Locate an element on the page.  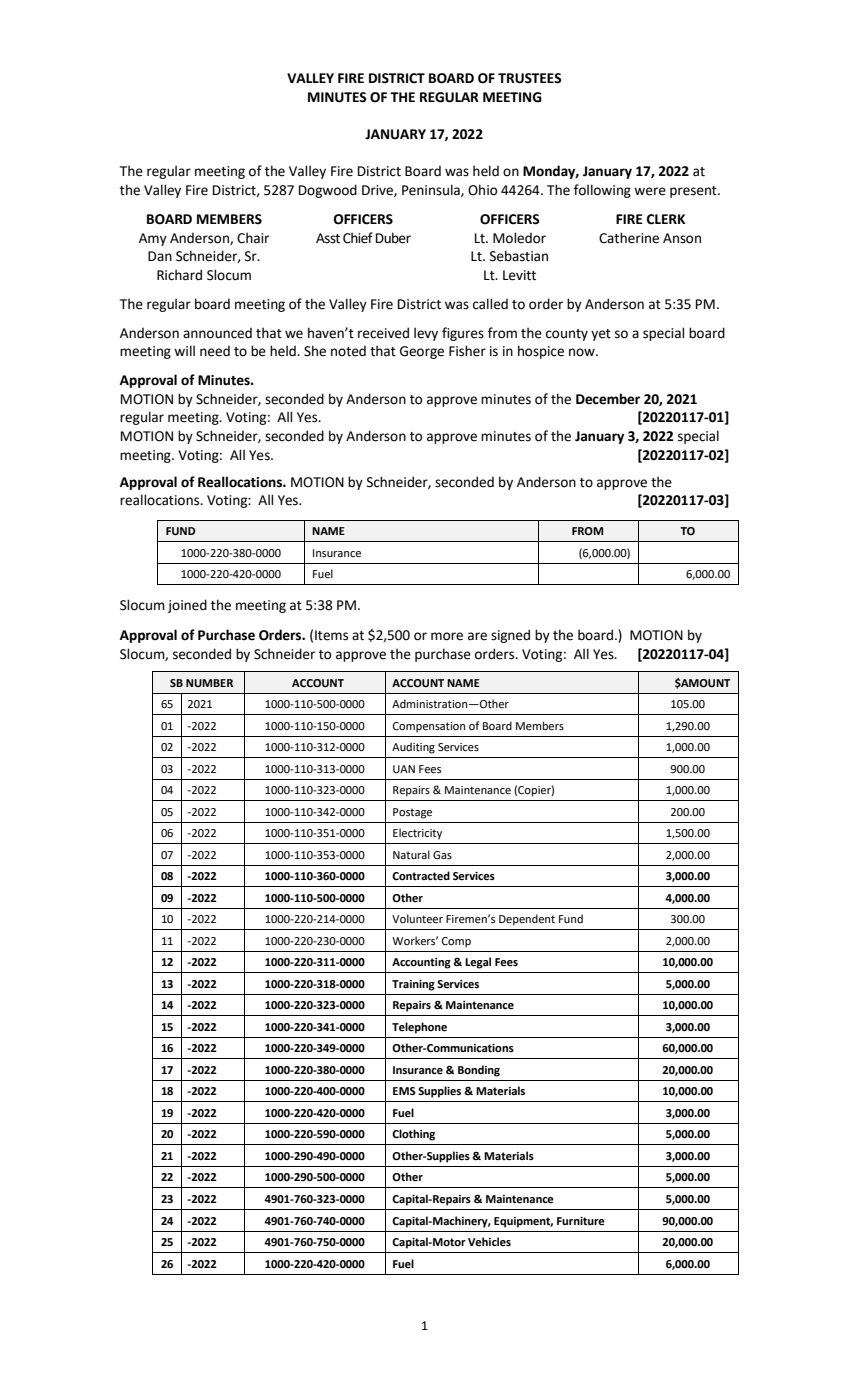
Dependent is located at coordinates (527, 920).
